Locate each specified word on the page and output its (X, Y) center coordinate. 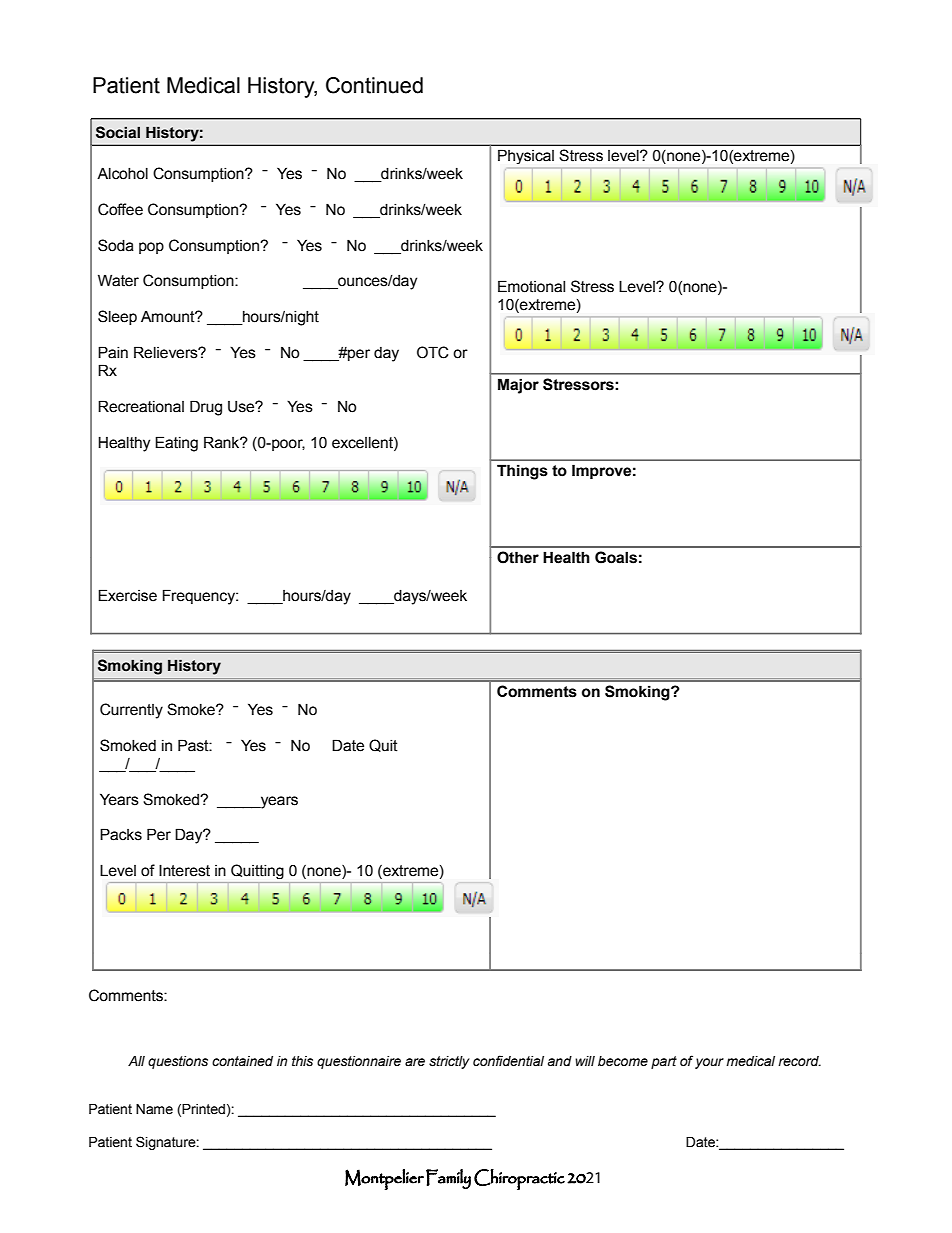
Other (518, 557)
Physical (526, 156)
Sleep (117, 317)
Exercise (127, 595)
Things (522, 472)
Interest (184, 871)
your (709, 1063)
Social (118, 132)
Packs (121, 834)
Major (518, 386)
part (664, 1062)
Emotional (531, 286)
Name (154, 1109)
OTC (432, 352)
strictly (449, 1062)
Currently (131, 711)
